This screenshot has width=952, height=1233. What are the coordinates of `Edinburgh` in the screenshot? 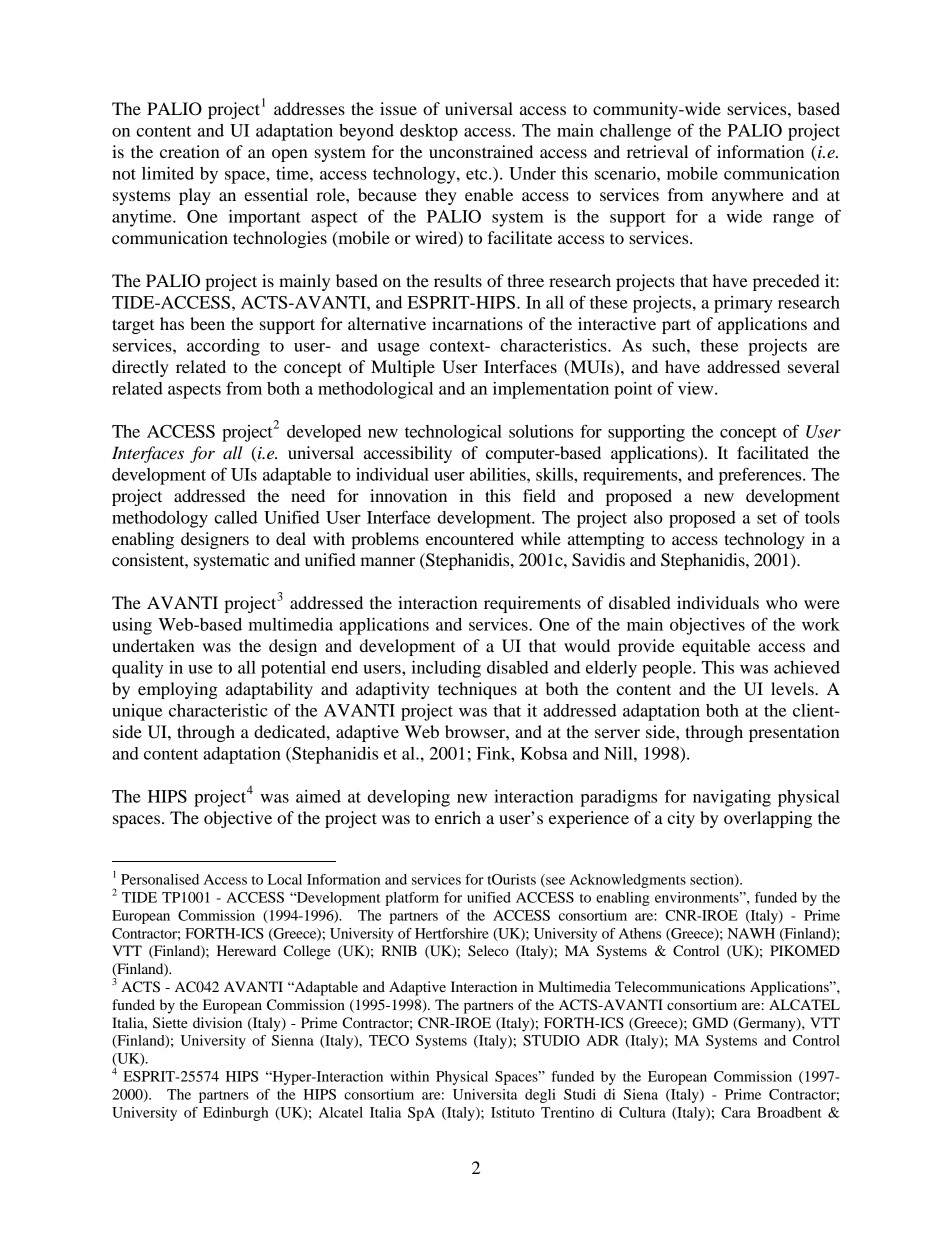 It's located at (236, 1114).
